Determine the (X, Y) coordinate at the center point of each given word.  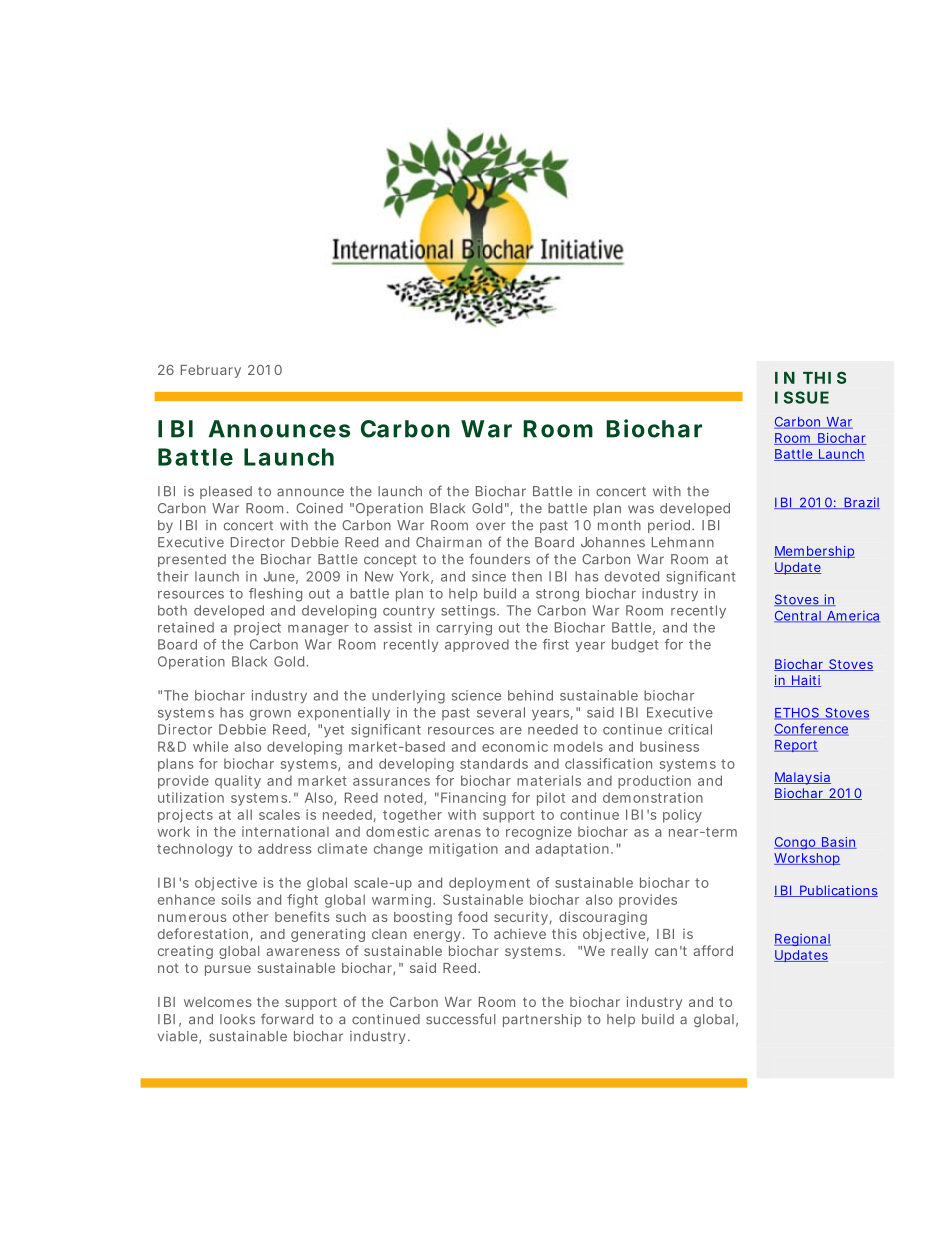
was (641, 509)
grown (270, 715)
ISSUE (802, 397)
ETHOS (797, 714)
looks (237, 1019)
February (211, 371)
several (501, 712)
